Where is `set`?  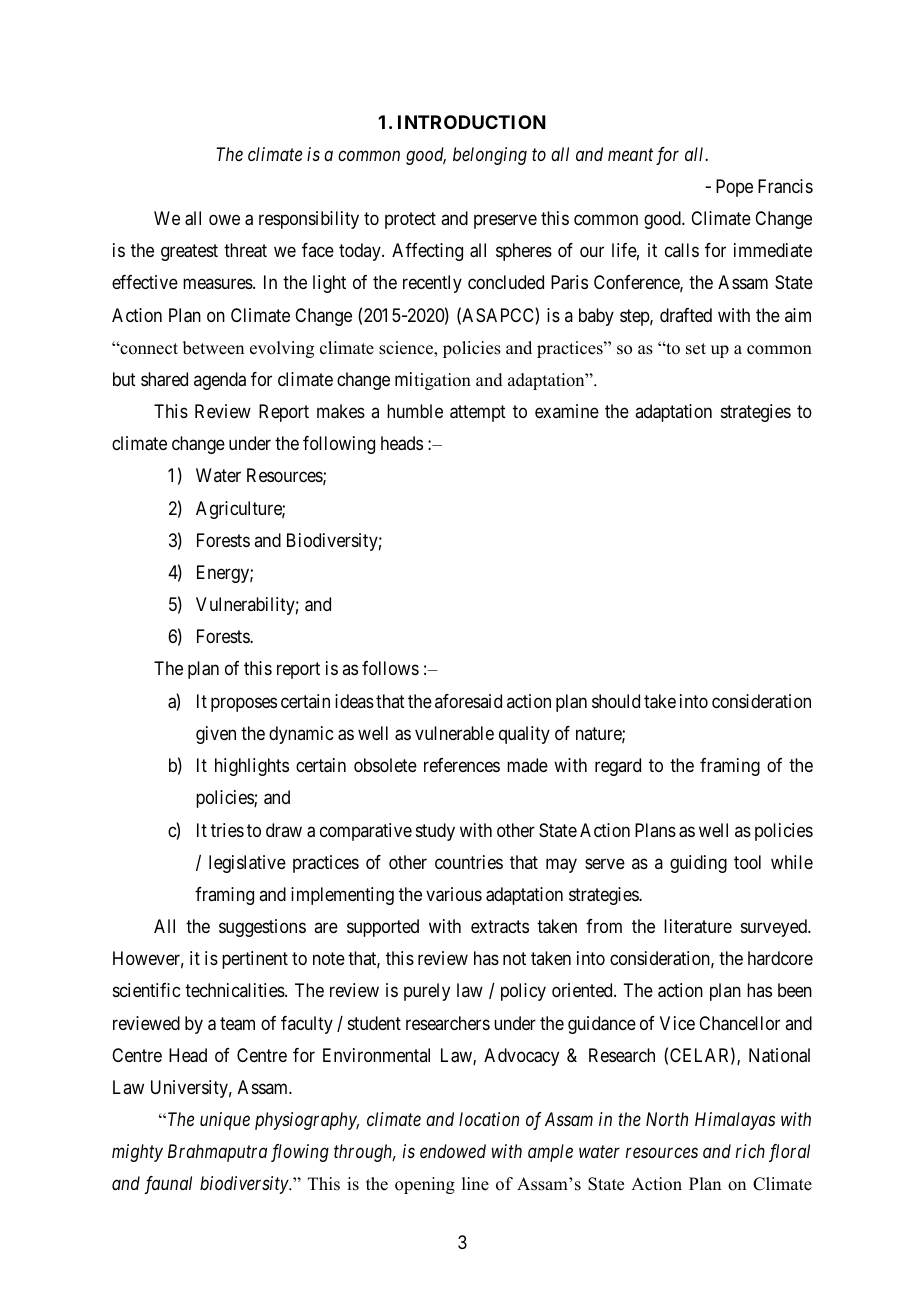
set is located at coordinates (696, 349).
